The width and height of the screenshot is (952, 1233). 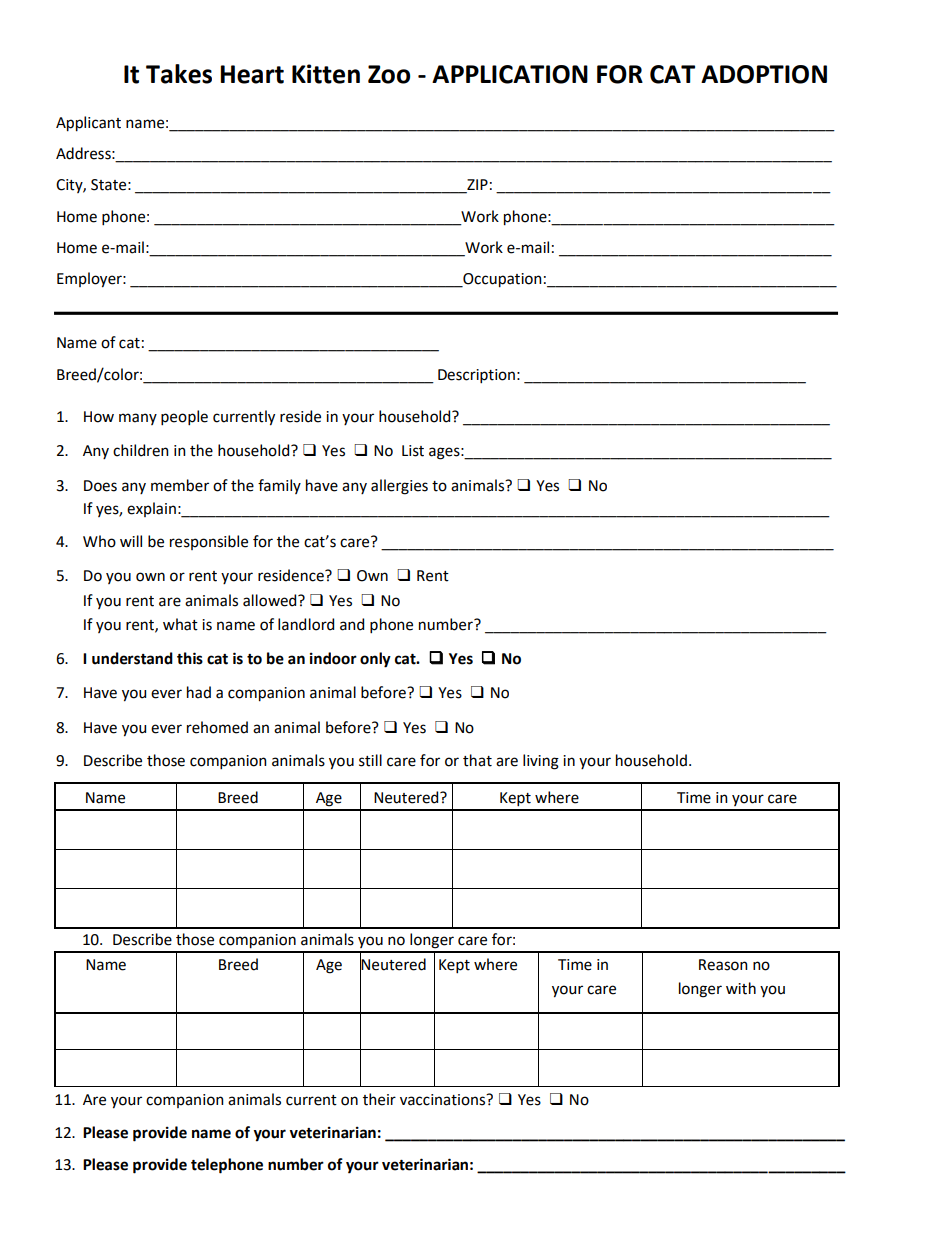 What do you see at coordinates (764, 74) in the screenshot?
I see `ADOPTION` at bounding box center [764, 74].
